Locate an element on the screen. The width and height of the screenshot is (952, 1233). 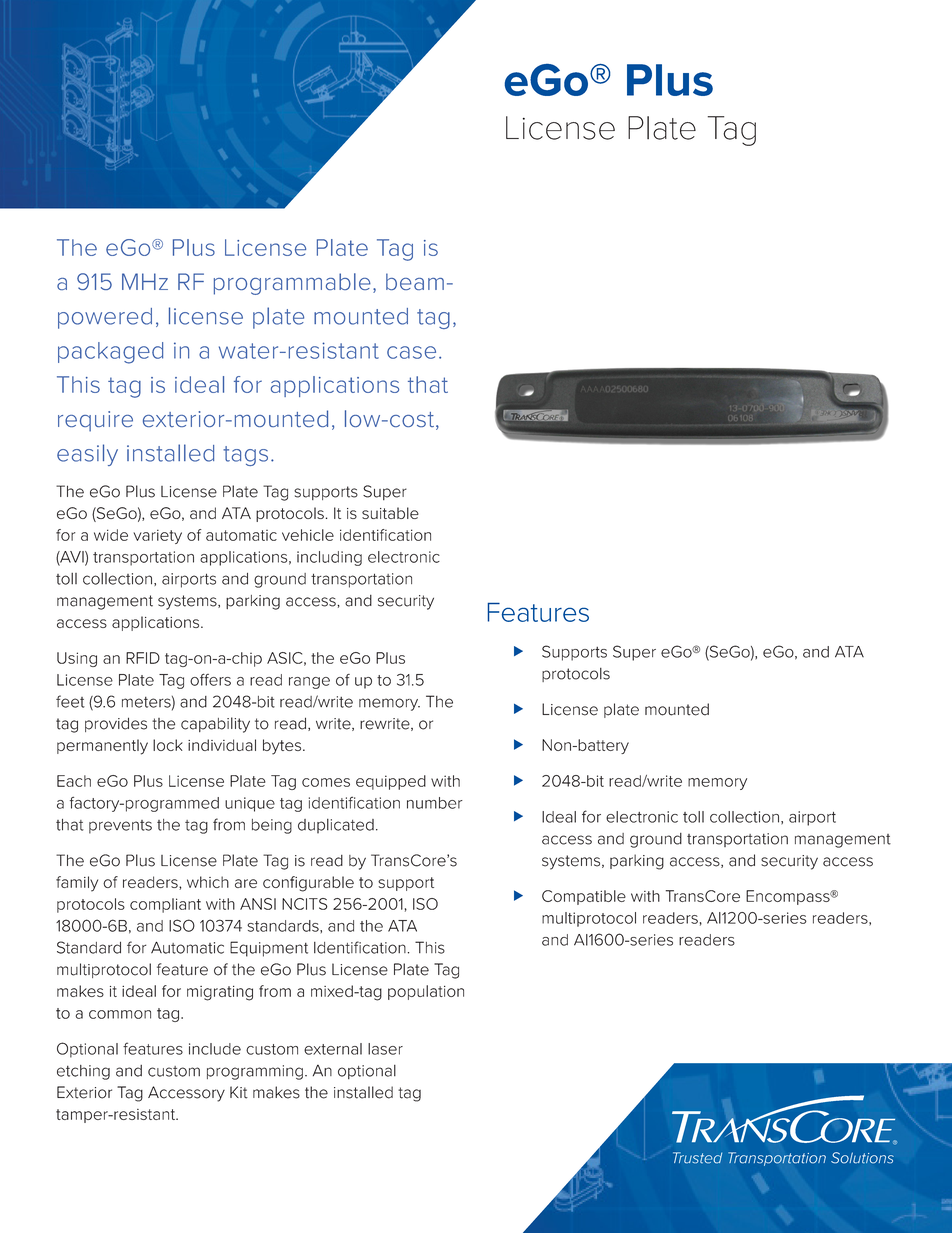
variety is located at coordinates (157, 536).
